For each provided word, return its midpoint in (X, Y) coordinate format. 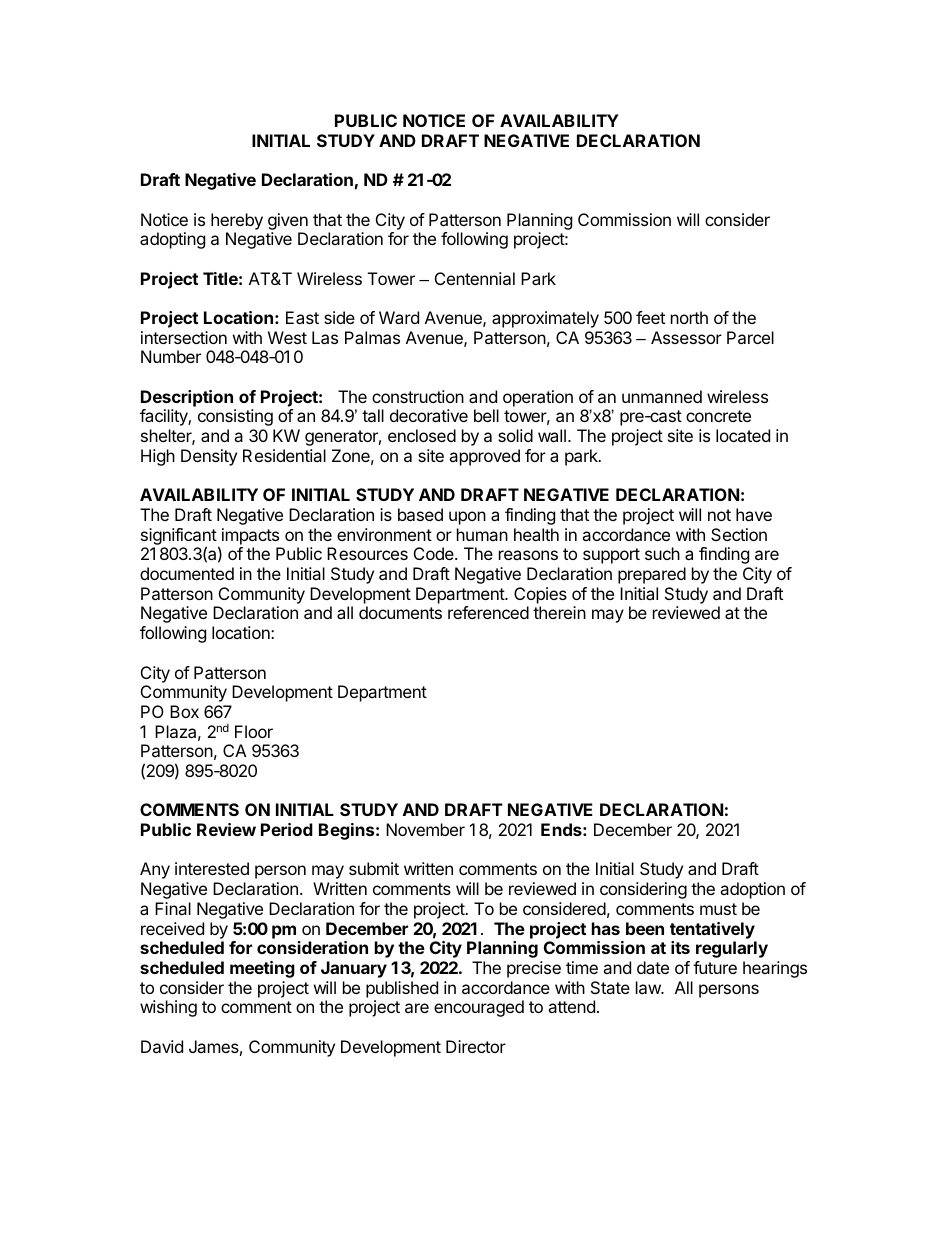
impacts (250, 536)
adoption (752, 890)
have (754, 514)
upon (467, 518)
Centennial (475, 278)
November (425, 829)
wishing (168, 1008)
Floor (254, 731)
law (649, 987)
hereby (237, 221)
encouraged (479, 1008)
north (689, 317)
